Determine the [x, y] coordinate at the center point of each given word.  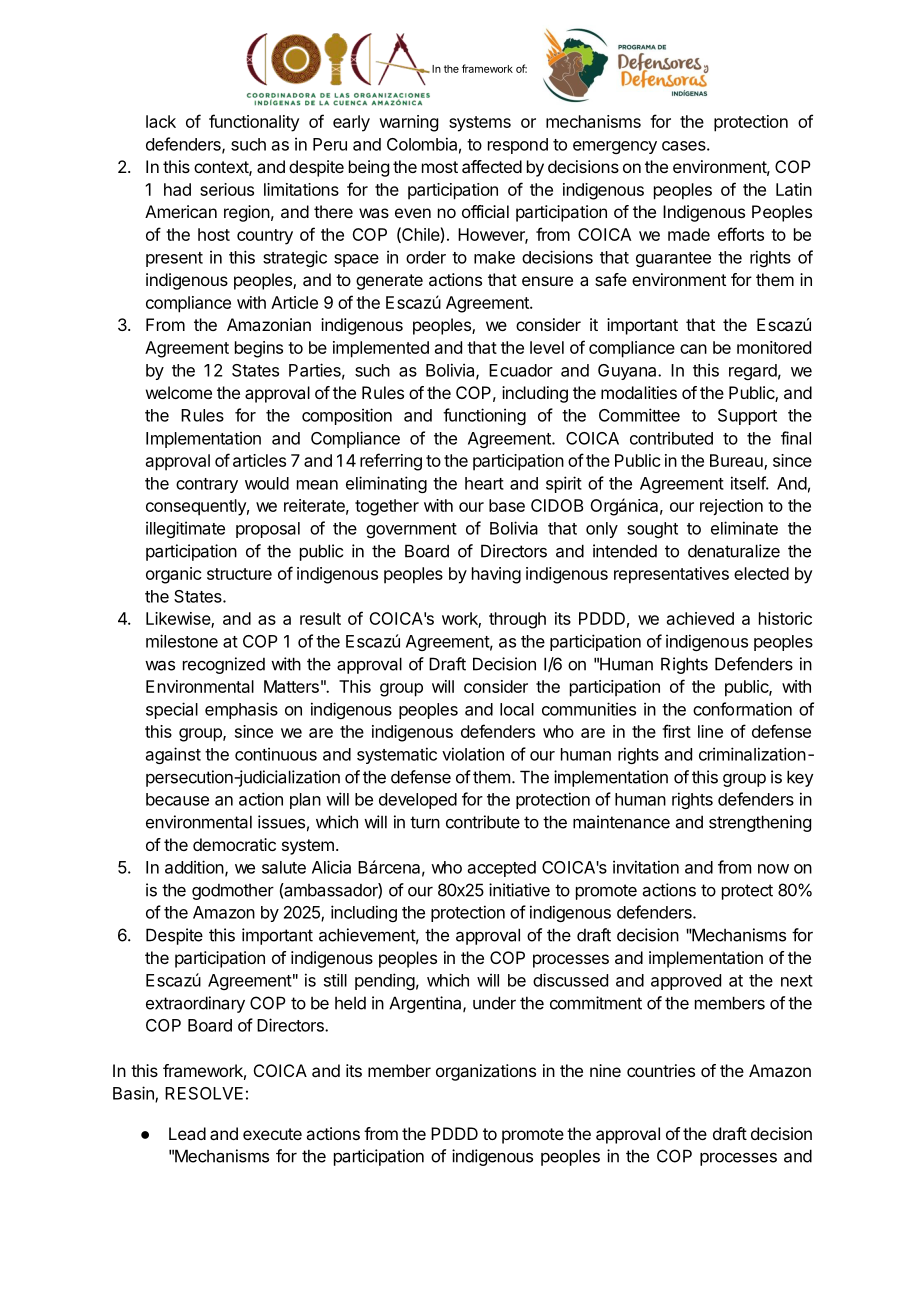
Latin [794, 189]
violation [473, 754]
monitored [774, 347]
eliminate [744, 528]
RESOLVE [204, 1093]
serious [227, 189]
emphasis [241, 710]
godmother [233, 892]
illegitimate [185, 529]
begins [259, 349]
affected [492, 166]
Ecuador [521, 370]
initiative [519, 890]
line [710, 731]
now [773, 869]
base [507, 505]
